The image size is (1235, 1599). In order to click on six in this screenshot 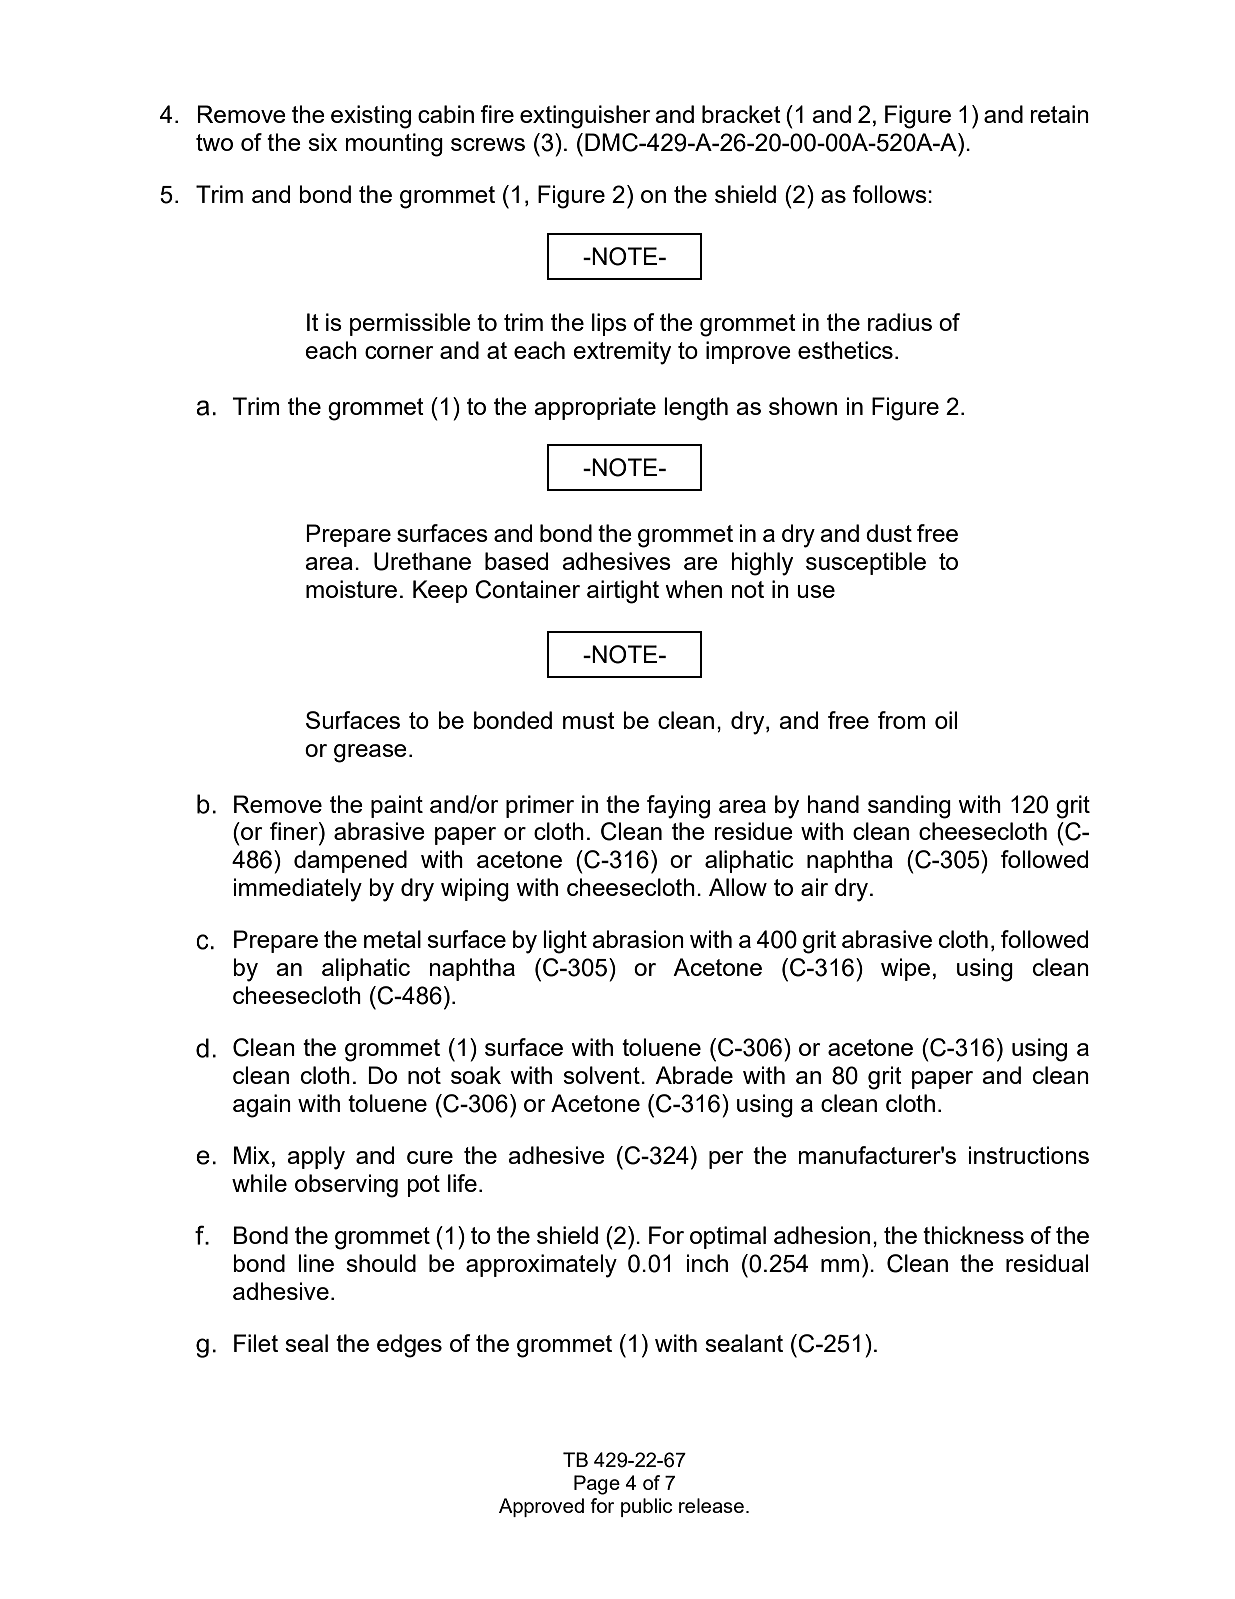, I will do `click(322, 142)`.
